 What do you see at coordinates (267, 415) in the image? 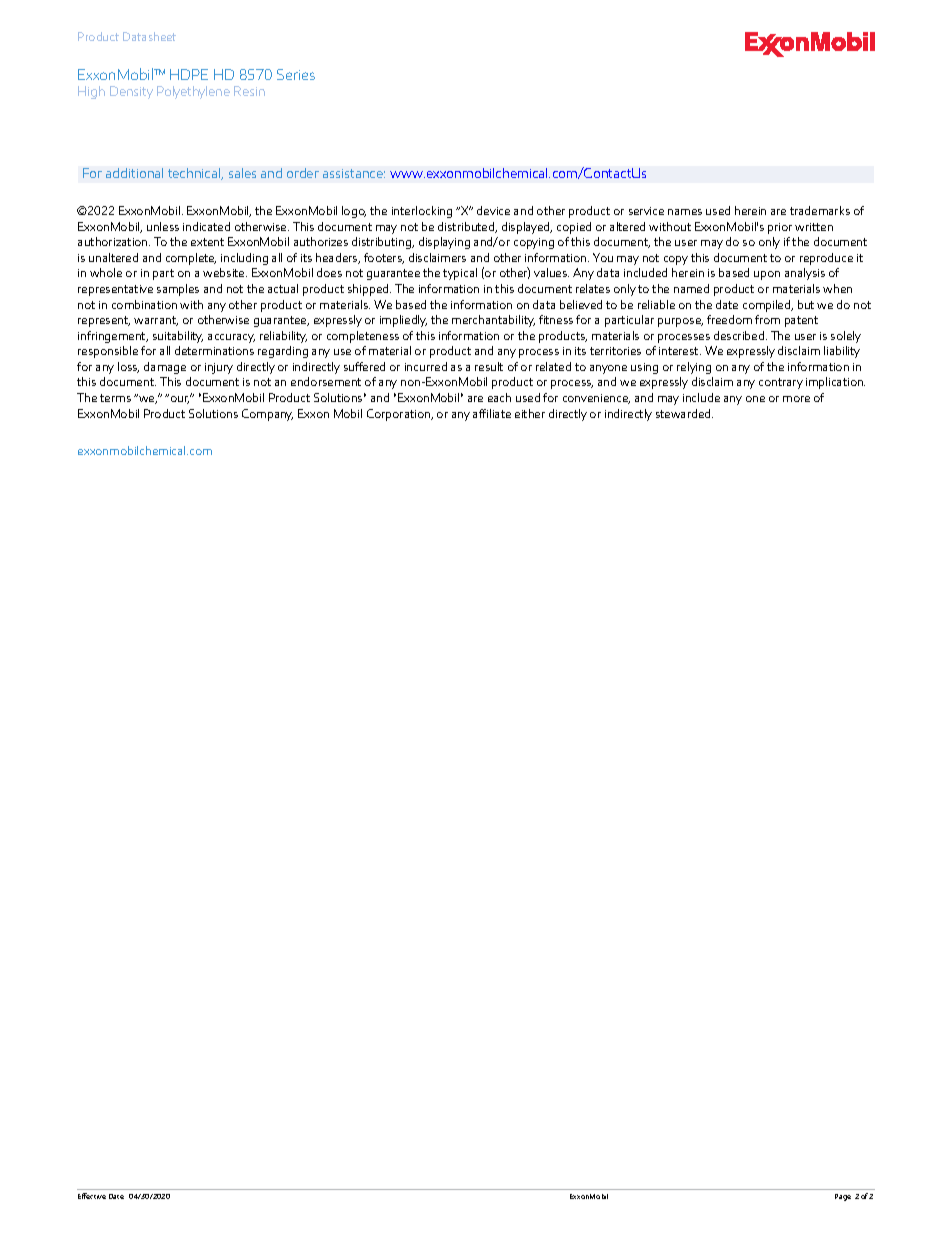
I see `Company` at bounding box center [267, 415].
